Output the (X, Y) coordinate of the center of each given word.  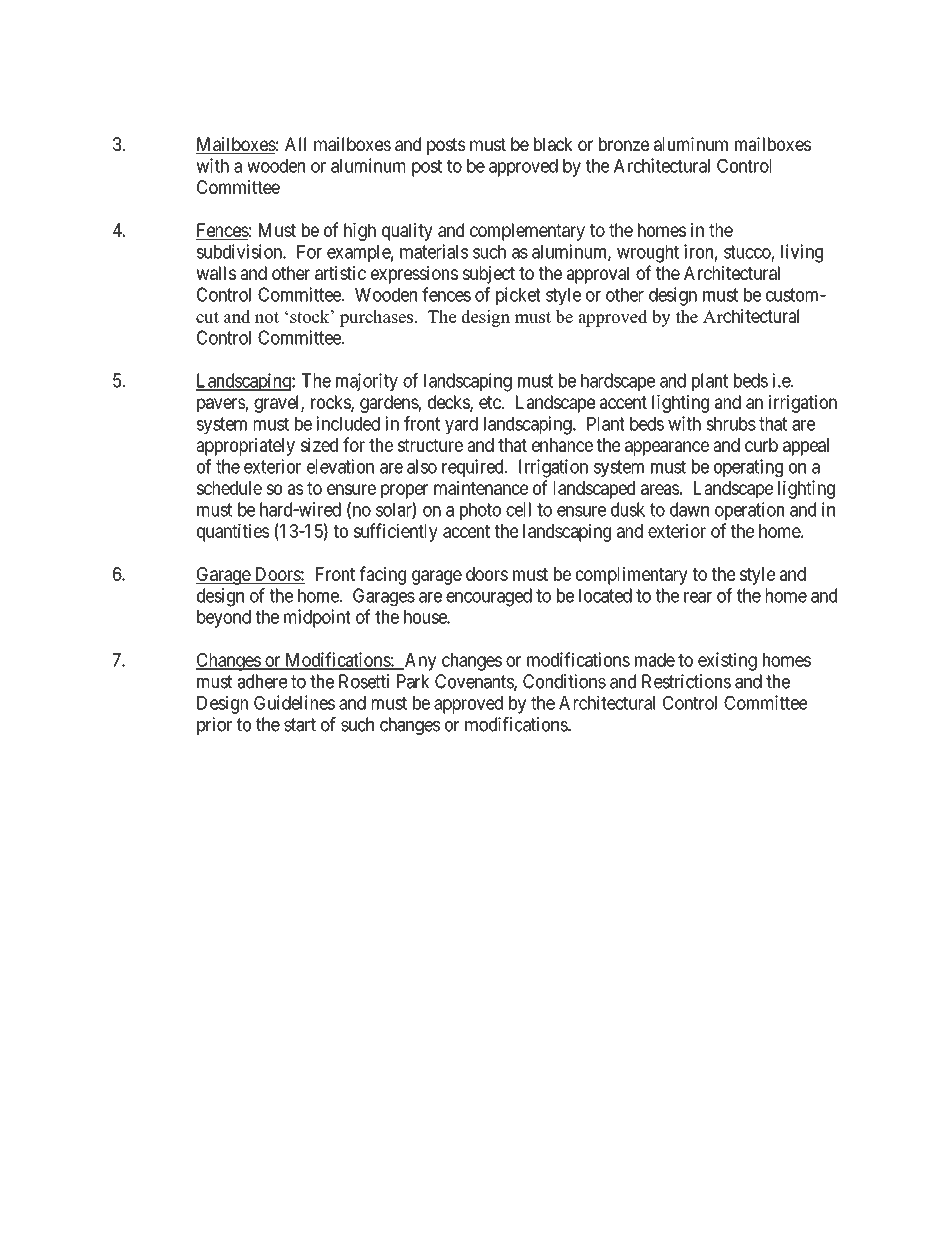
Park (413, 681)
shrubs (731, 424)
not (267, 317)
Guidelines (294, 702)
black (553, 144)
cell (518, 509)
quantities (233, 532)
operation (749, 511)
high (360, 232)
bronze (624, 144)
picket (518, 296)
